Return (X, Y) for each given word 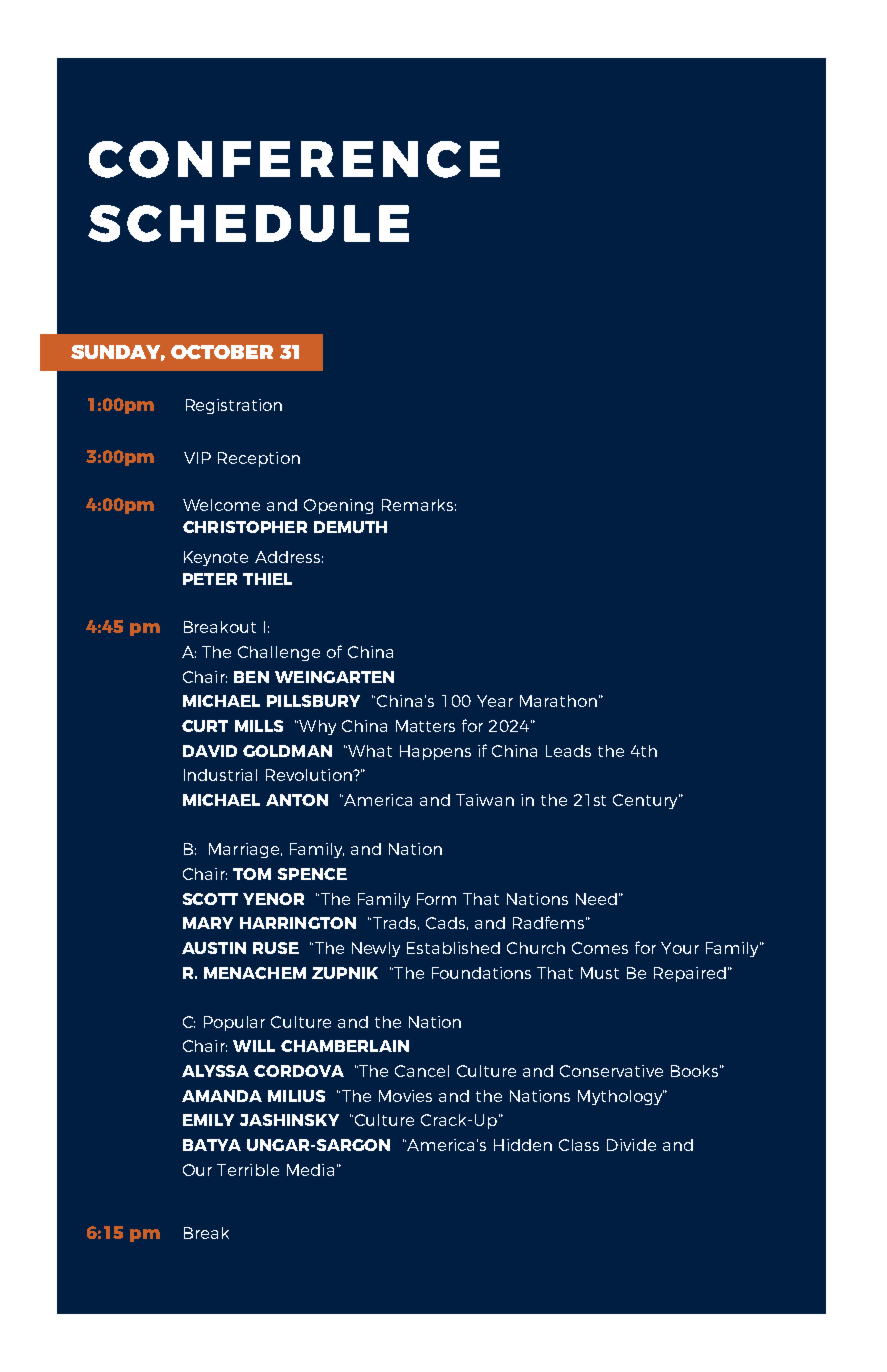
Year (495, 701)
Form (436, 899)
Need (596, 899)
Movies (405, 1096)
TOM (252, 874)
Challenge (279, 653)
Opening (338, 506)
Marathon (558, 701)
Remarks (417, 505)
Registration (234, 406)
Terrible (248, 1170)
